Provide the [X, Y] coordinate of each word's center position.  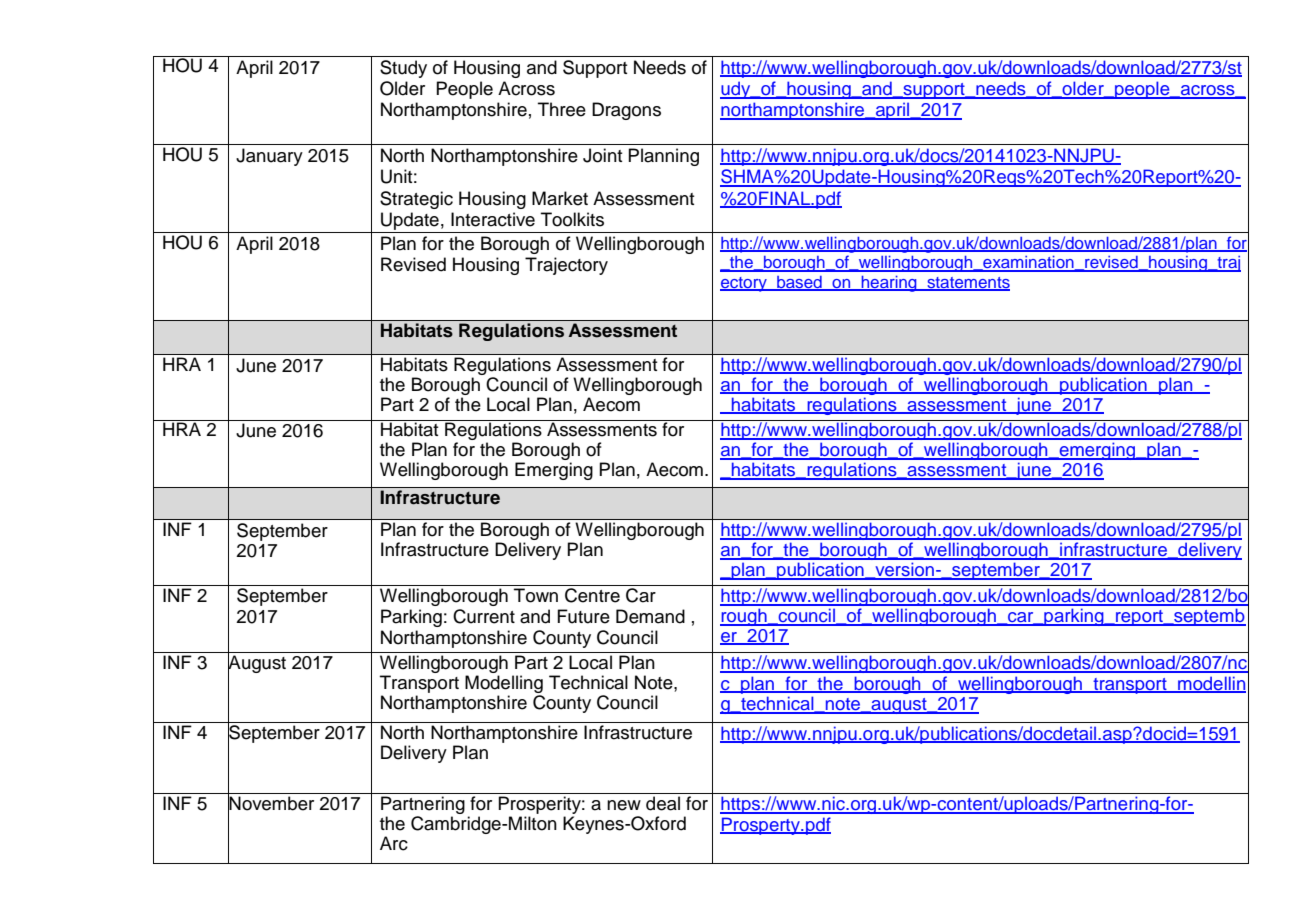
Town [536, 595]
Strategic [416, 200]
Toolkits [572, 219]
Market [560, 198]
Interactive [493, 219]
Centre [592, 595]
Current [484, 616]
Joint [603, 155]
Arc [394, 843]
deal [663, 803]
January [269, 157]
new [624, 805]
